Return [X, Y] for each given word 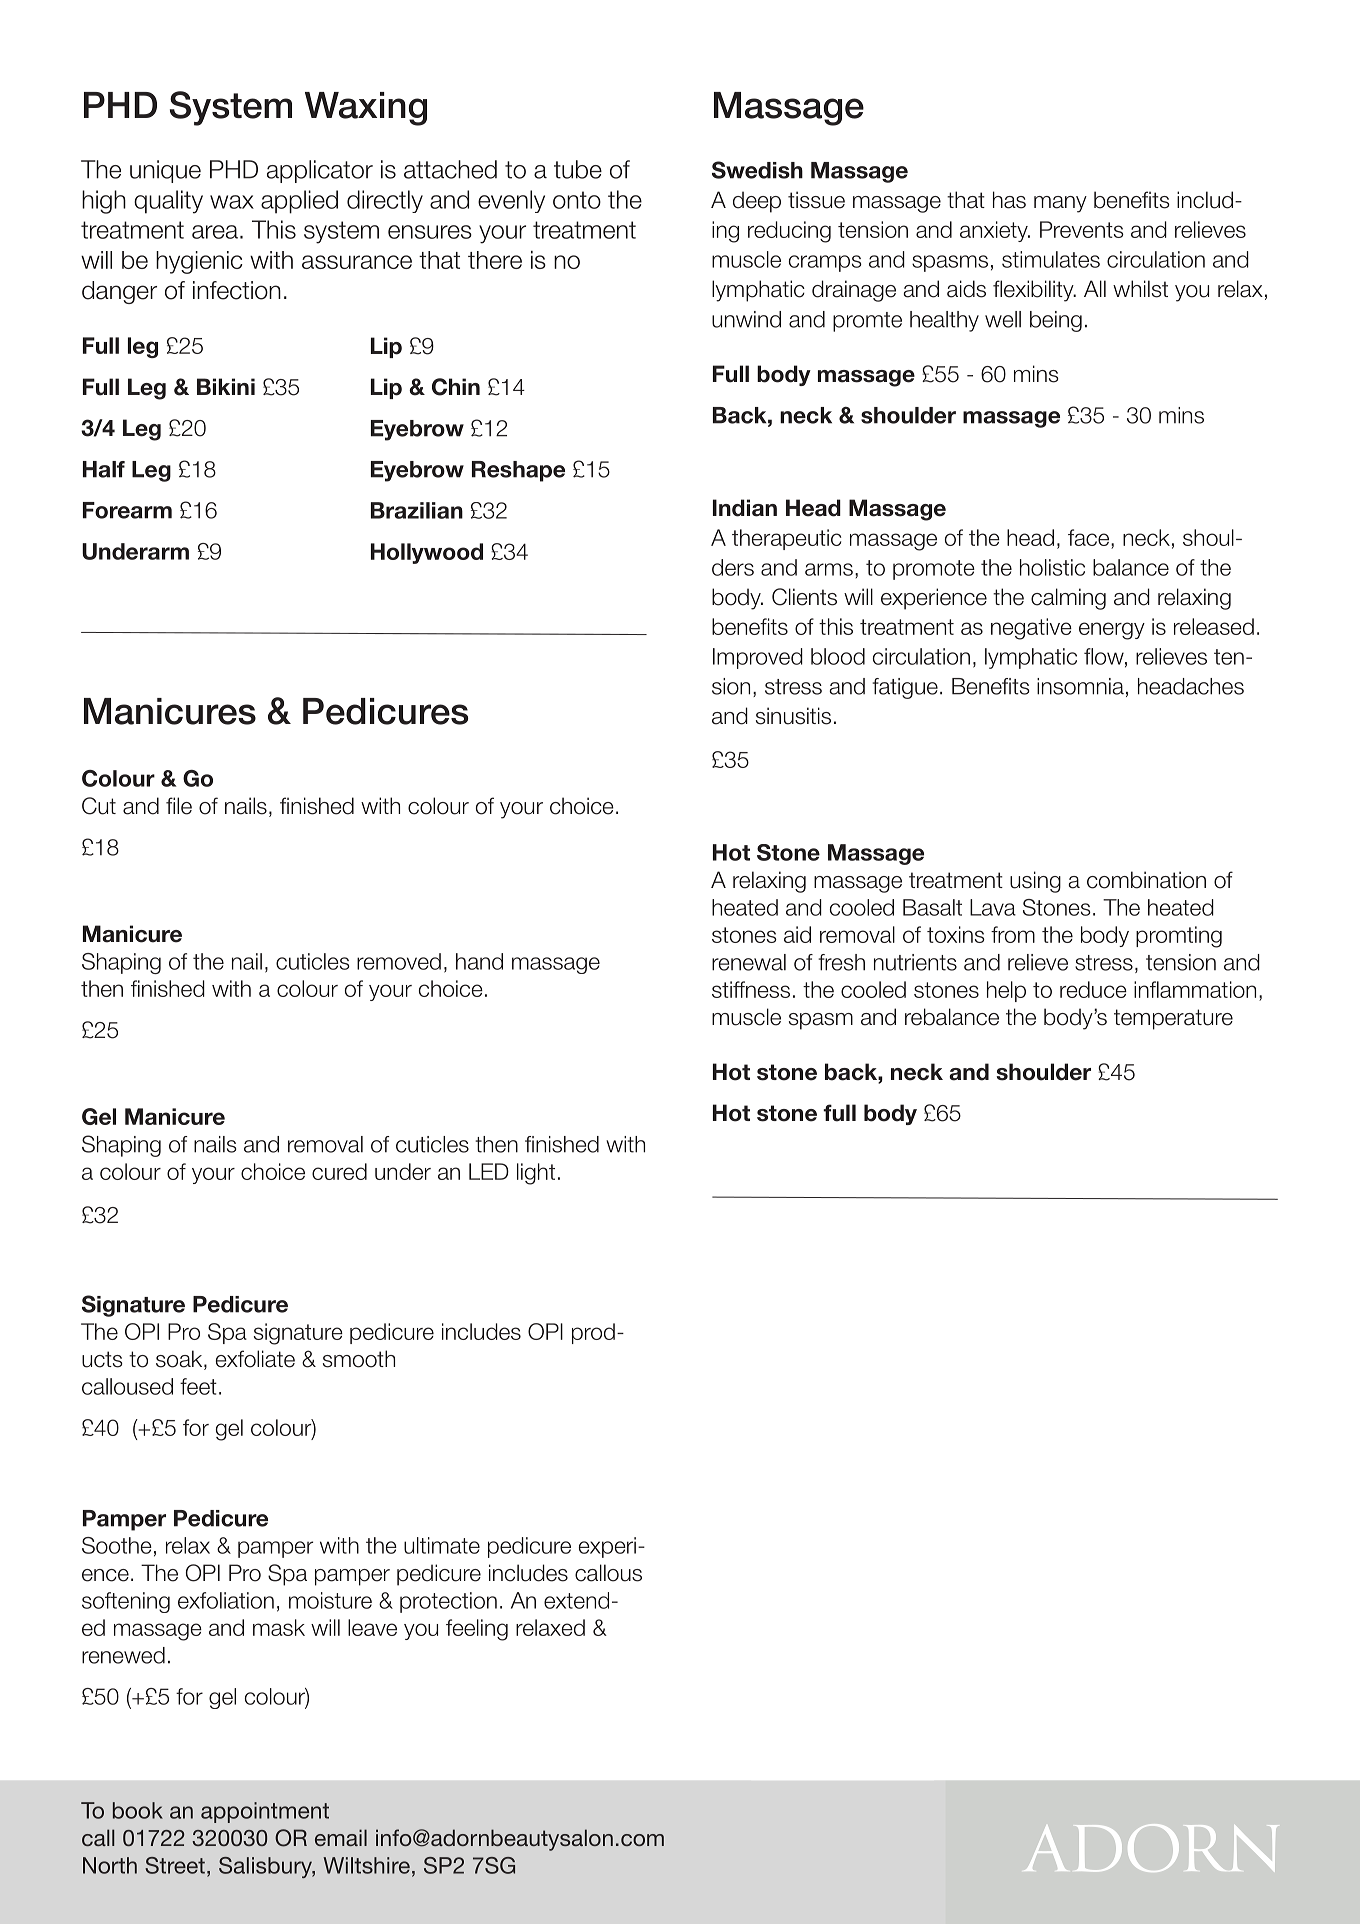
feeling [477, 1630]
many [1060, 204]
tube [578, 169]
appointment [265, 1812]
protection [448, 1602]
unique [165, 171]
